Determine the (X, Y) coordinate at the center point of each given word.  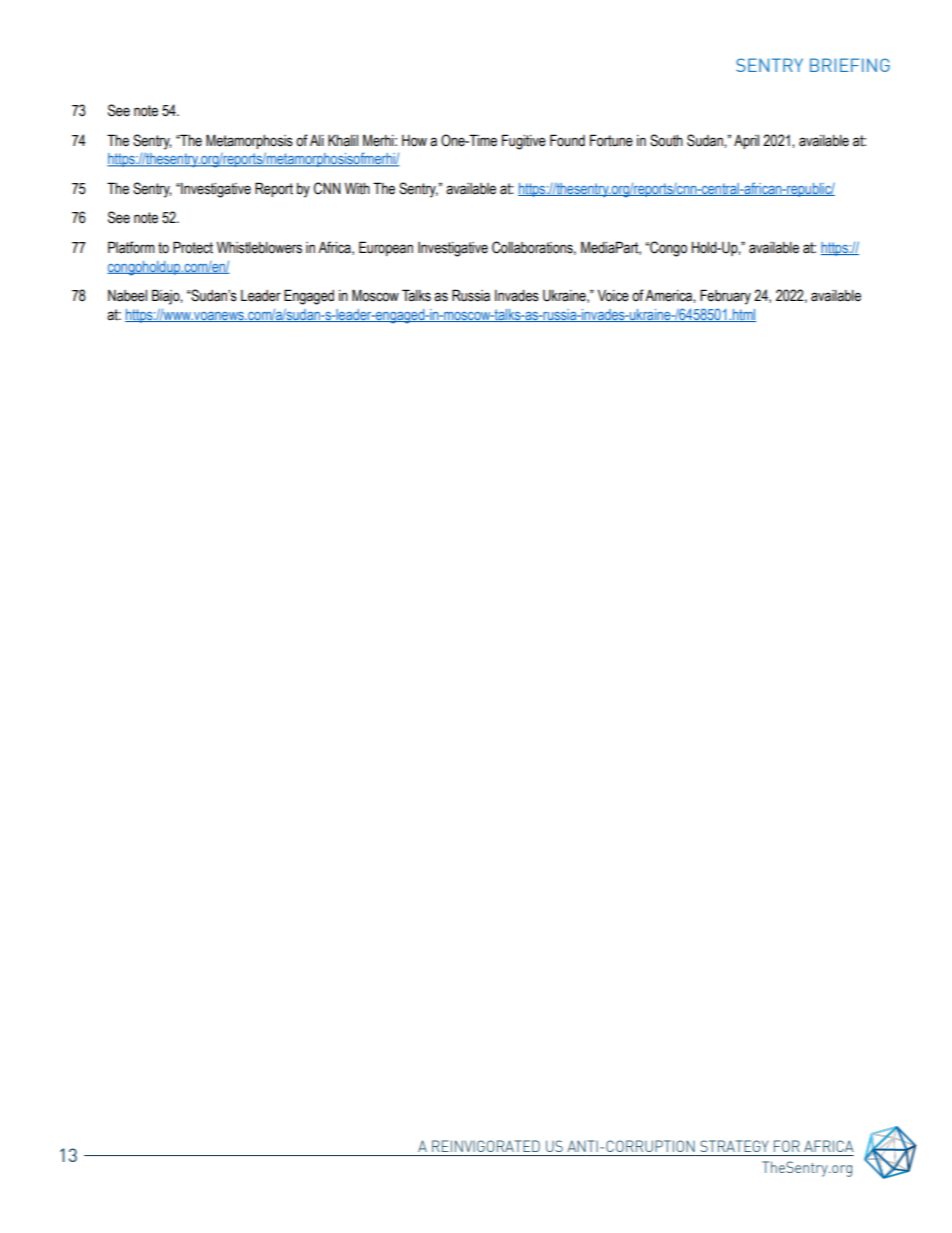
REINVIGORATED (486, 1146)
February (725, 297)
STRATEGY (734, 1146)
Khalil (343, 141)
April (746, 141)
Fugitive (524, 142)
